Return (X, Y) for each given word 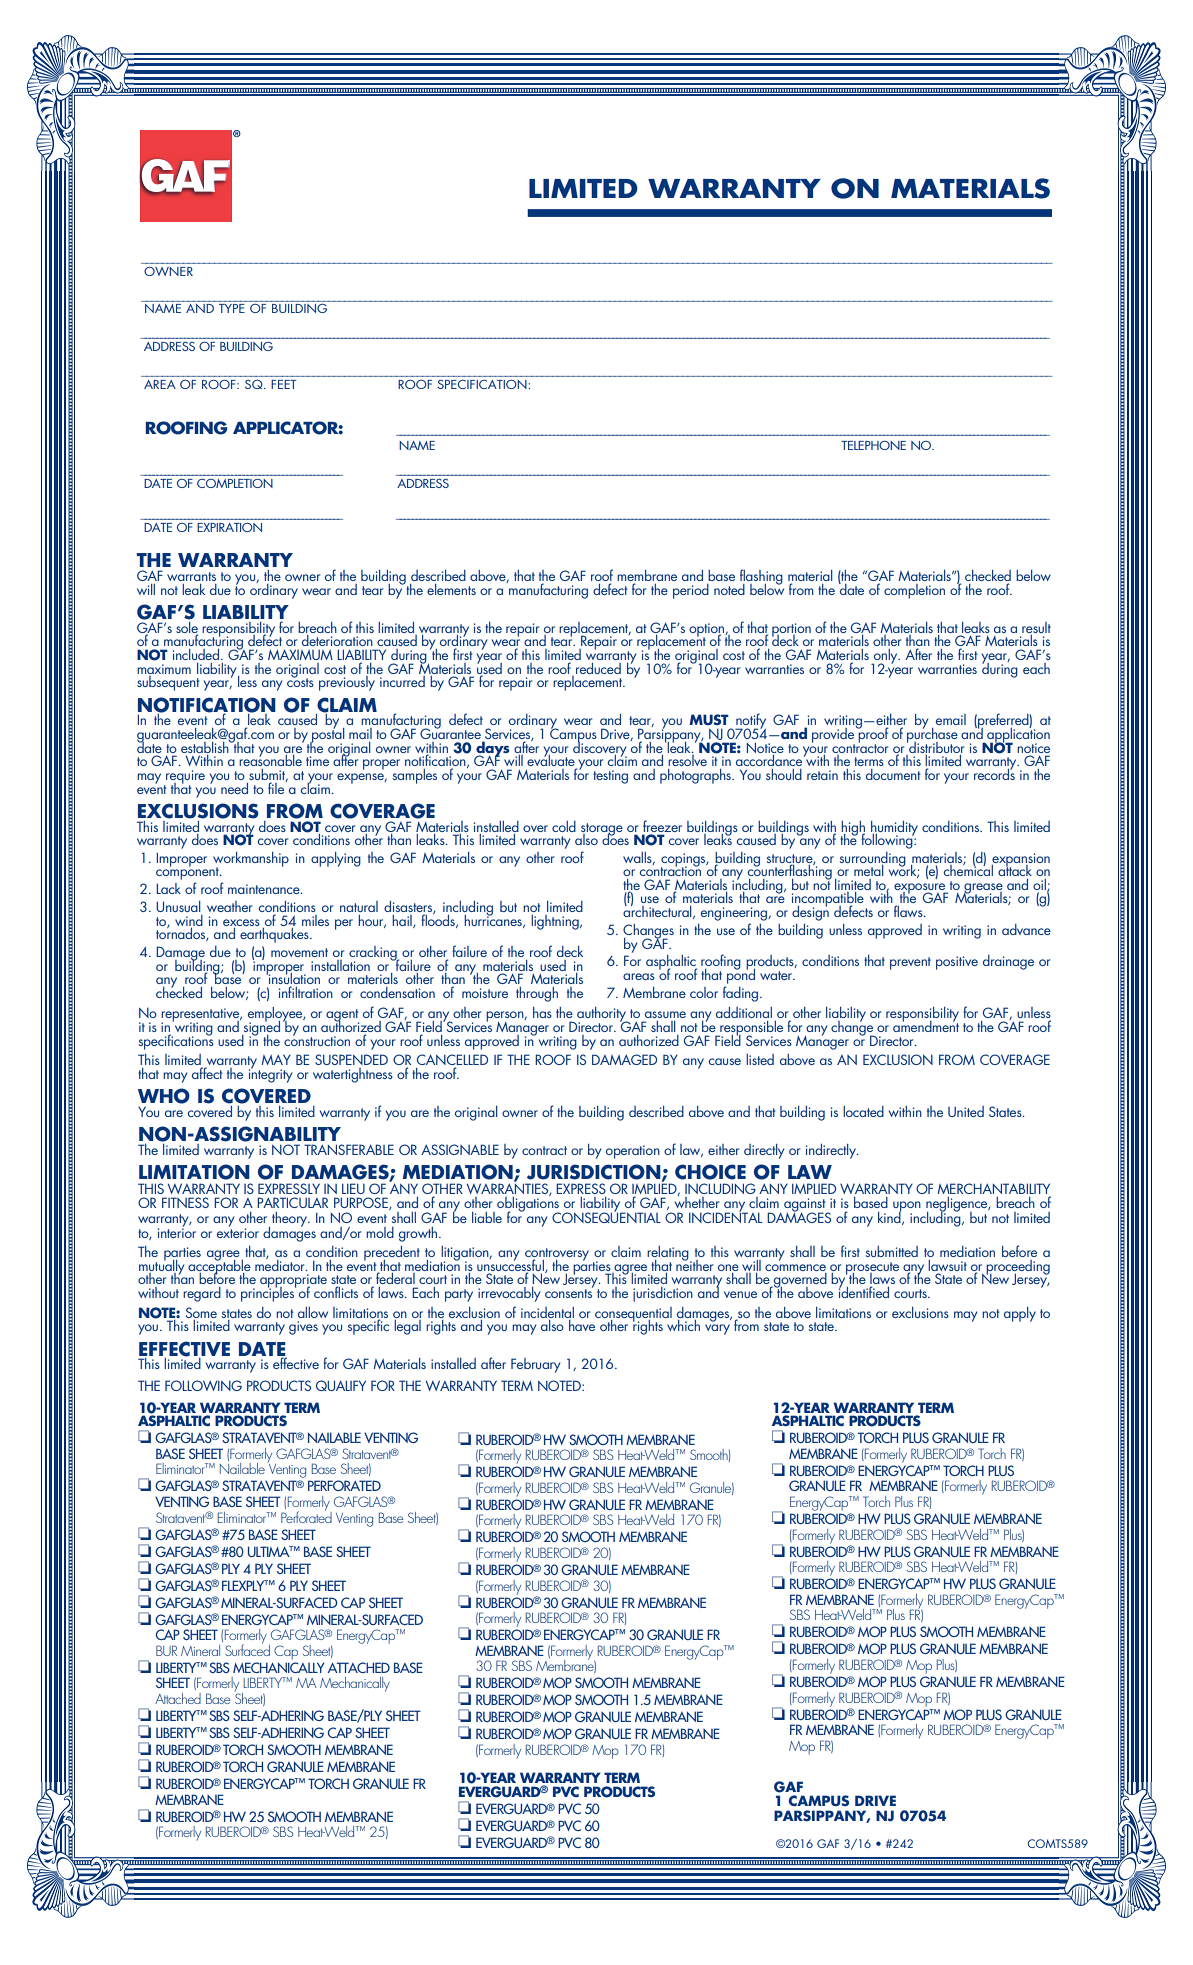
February (535, 1365)
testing (610, 777)
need (234, 788)
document (893, 774)
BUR (166, 1650)
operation (633, 1152)
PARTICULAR (292, 1202)
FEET (284, 384)
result (1036, 627)
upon (907, 1207)
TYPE (232, 308)
